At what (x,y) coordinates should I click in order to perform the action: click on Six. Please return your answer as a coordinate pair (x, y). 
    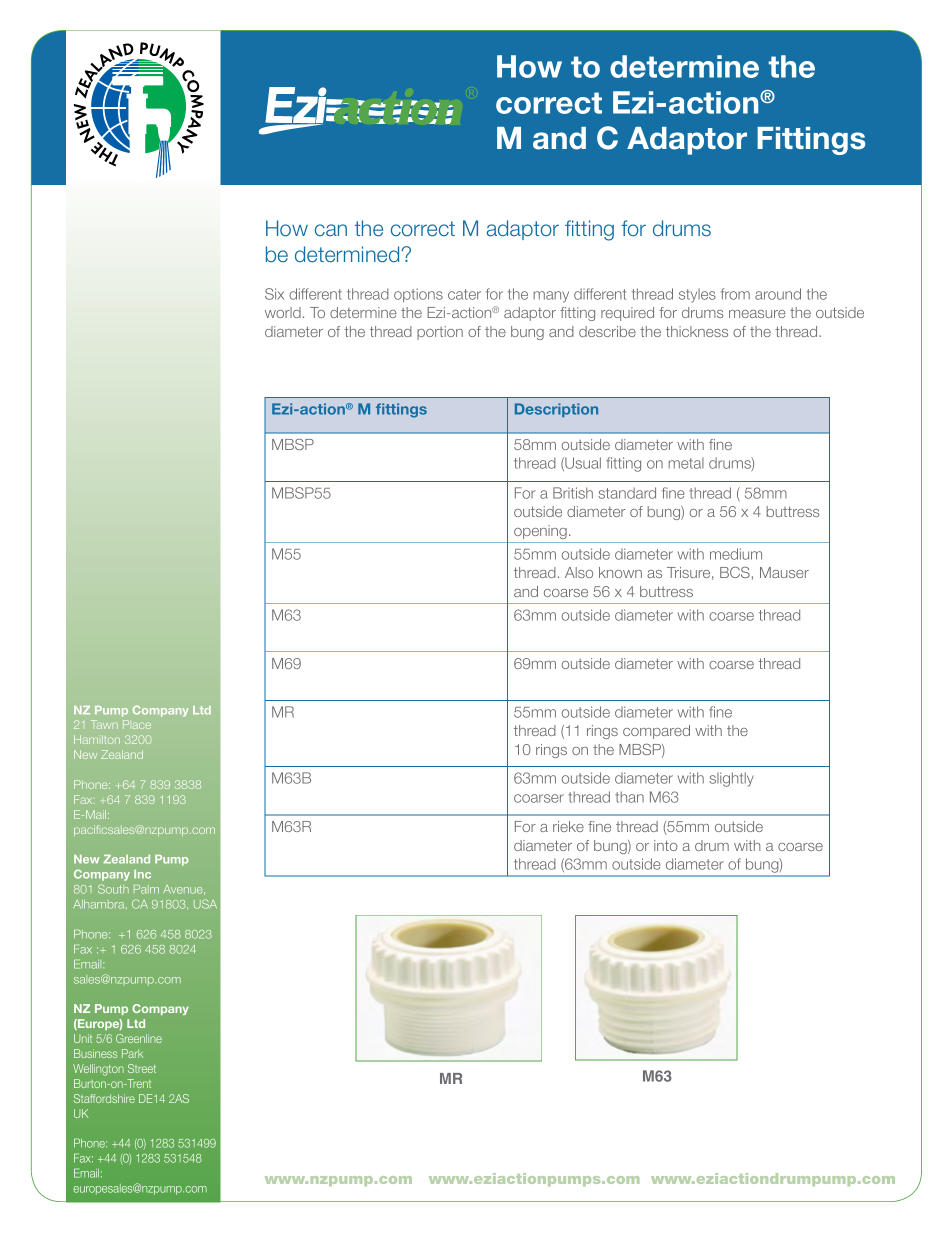
    Looking at the image, I should click on (274, 294).
